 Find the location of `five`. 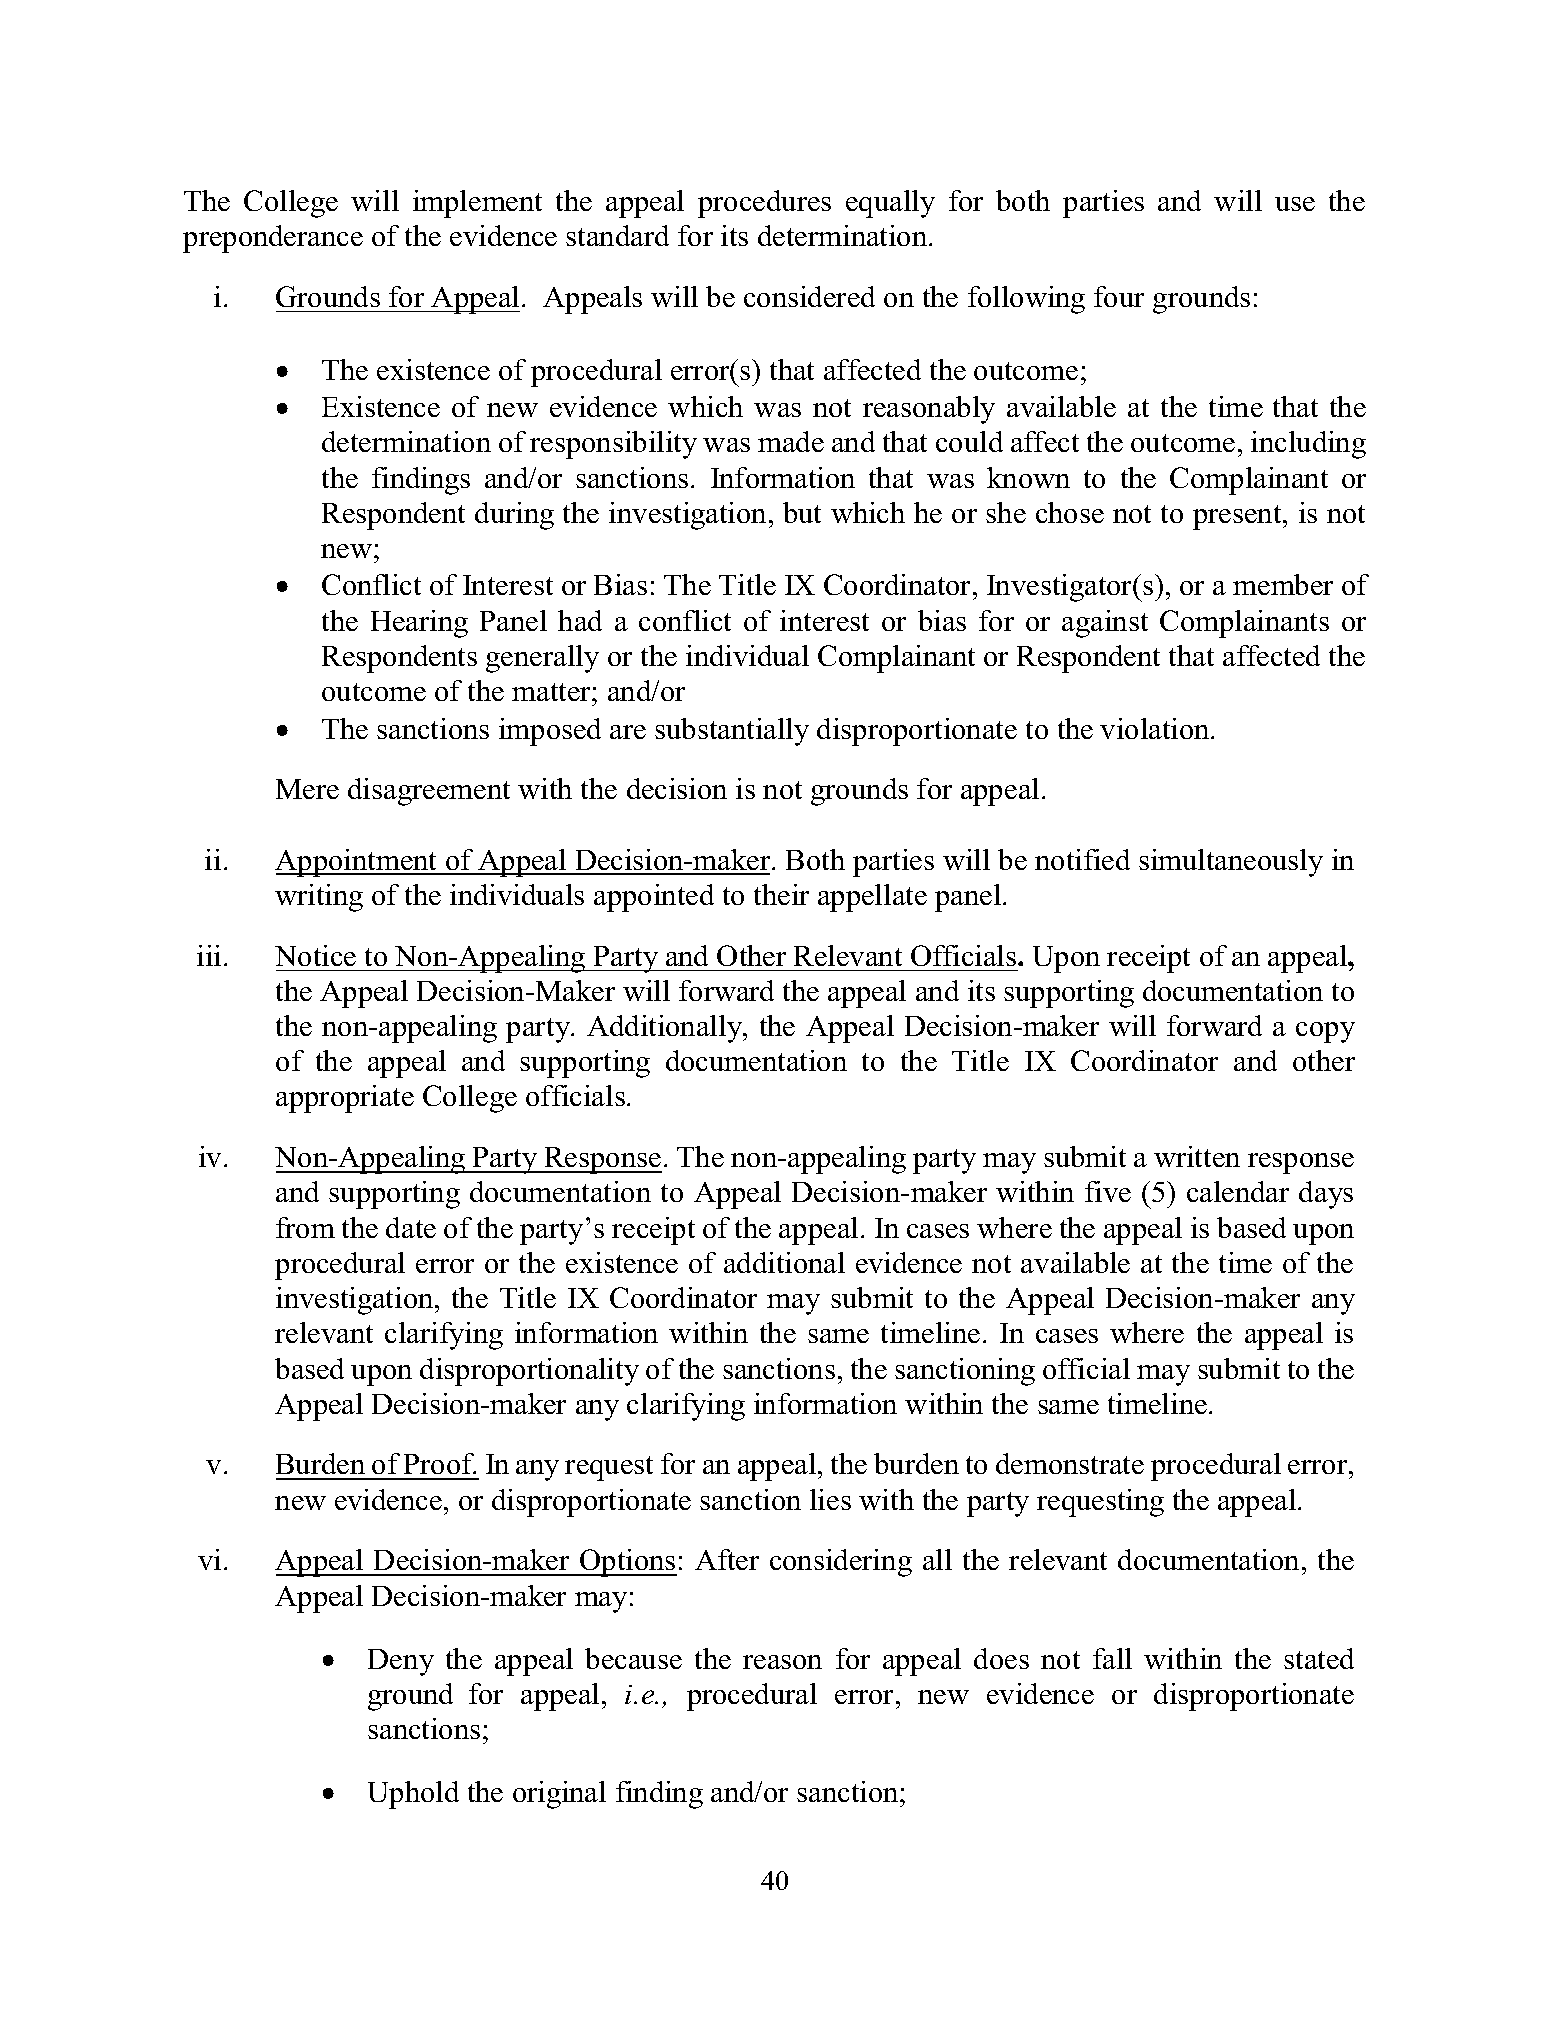

five is located at coordinates (1108, 1191).
